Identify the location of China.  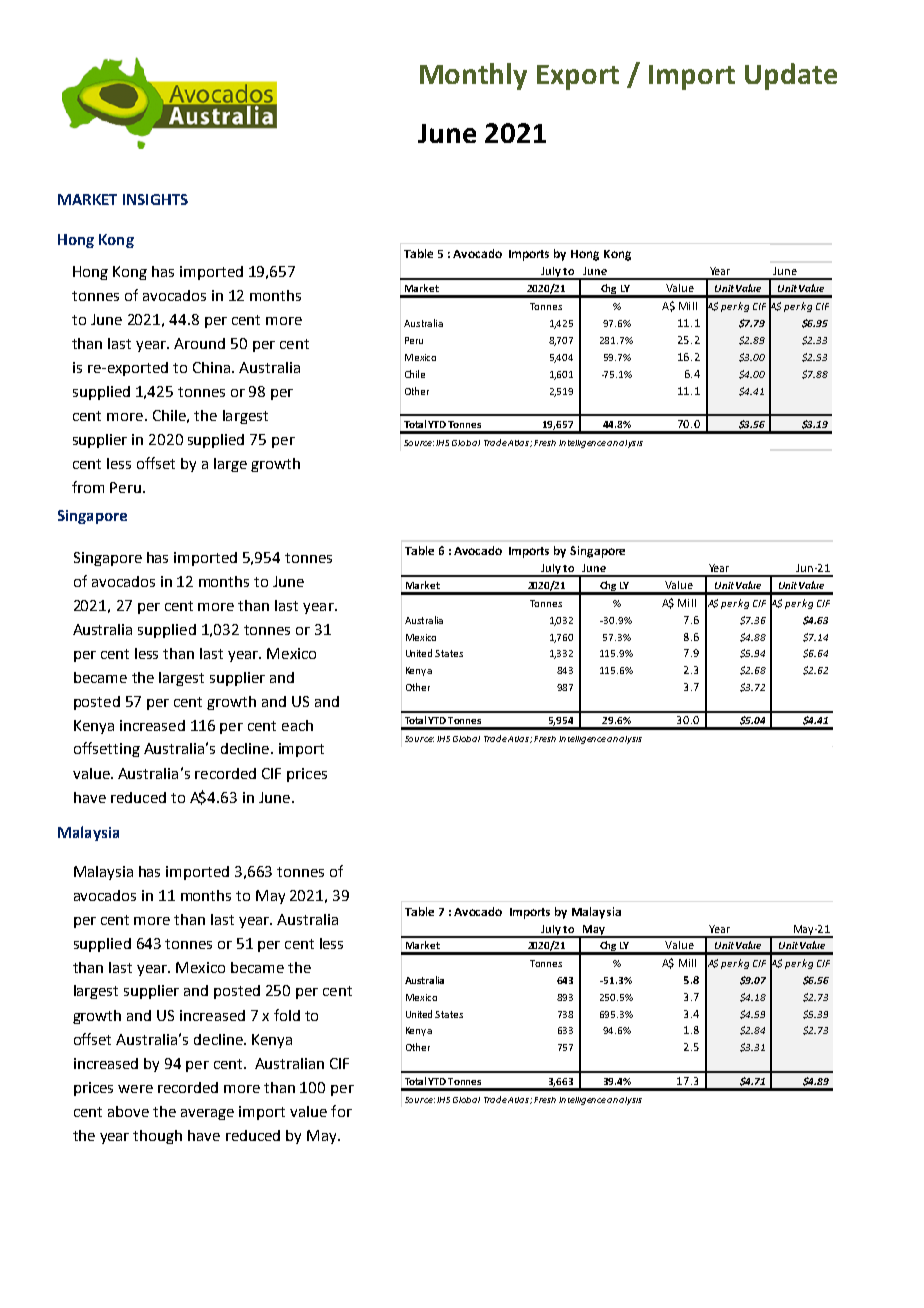
(211, 367).
